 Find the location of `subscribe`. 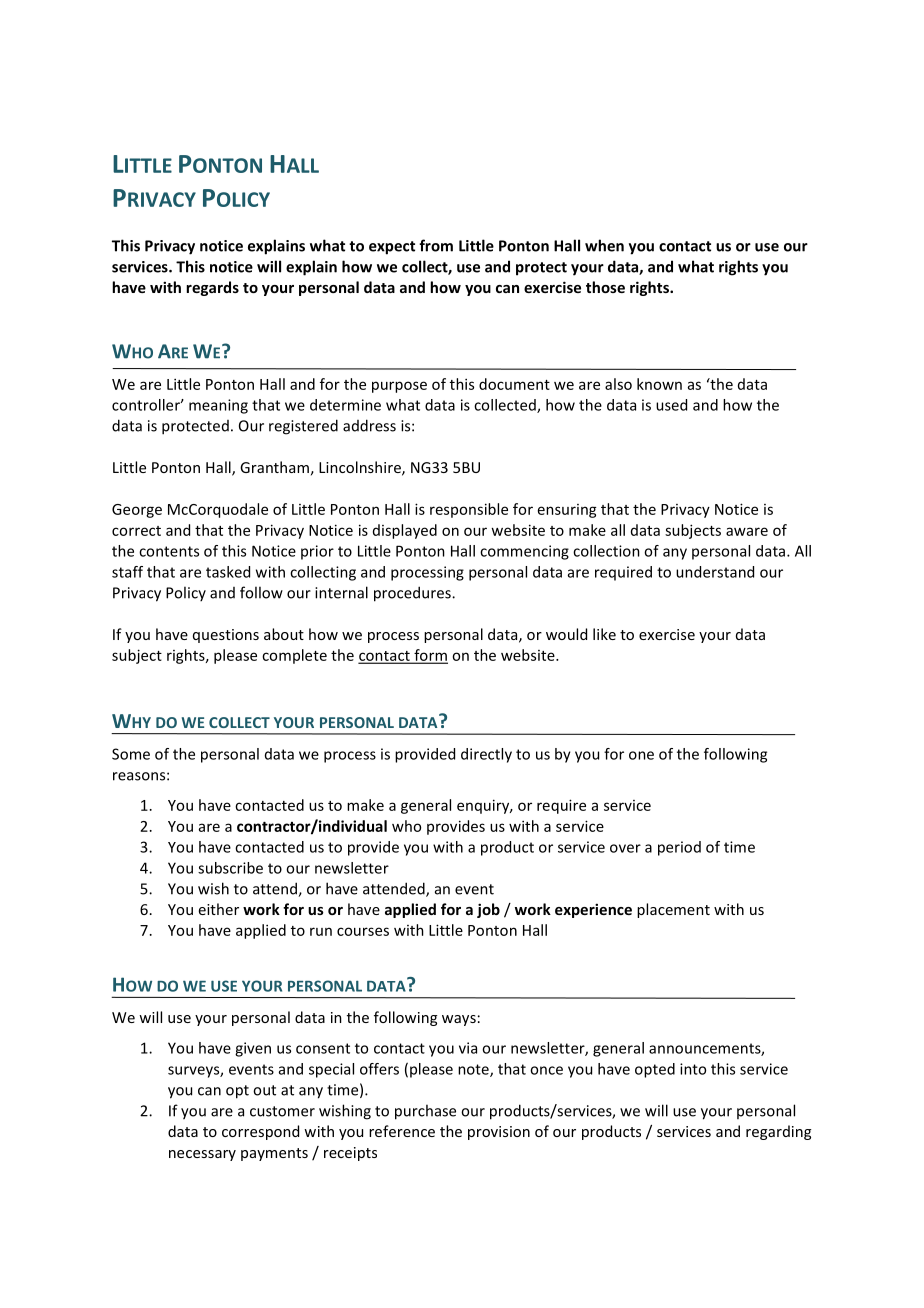

subscribe is located at coordinates (230, 868).
